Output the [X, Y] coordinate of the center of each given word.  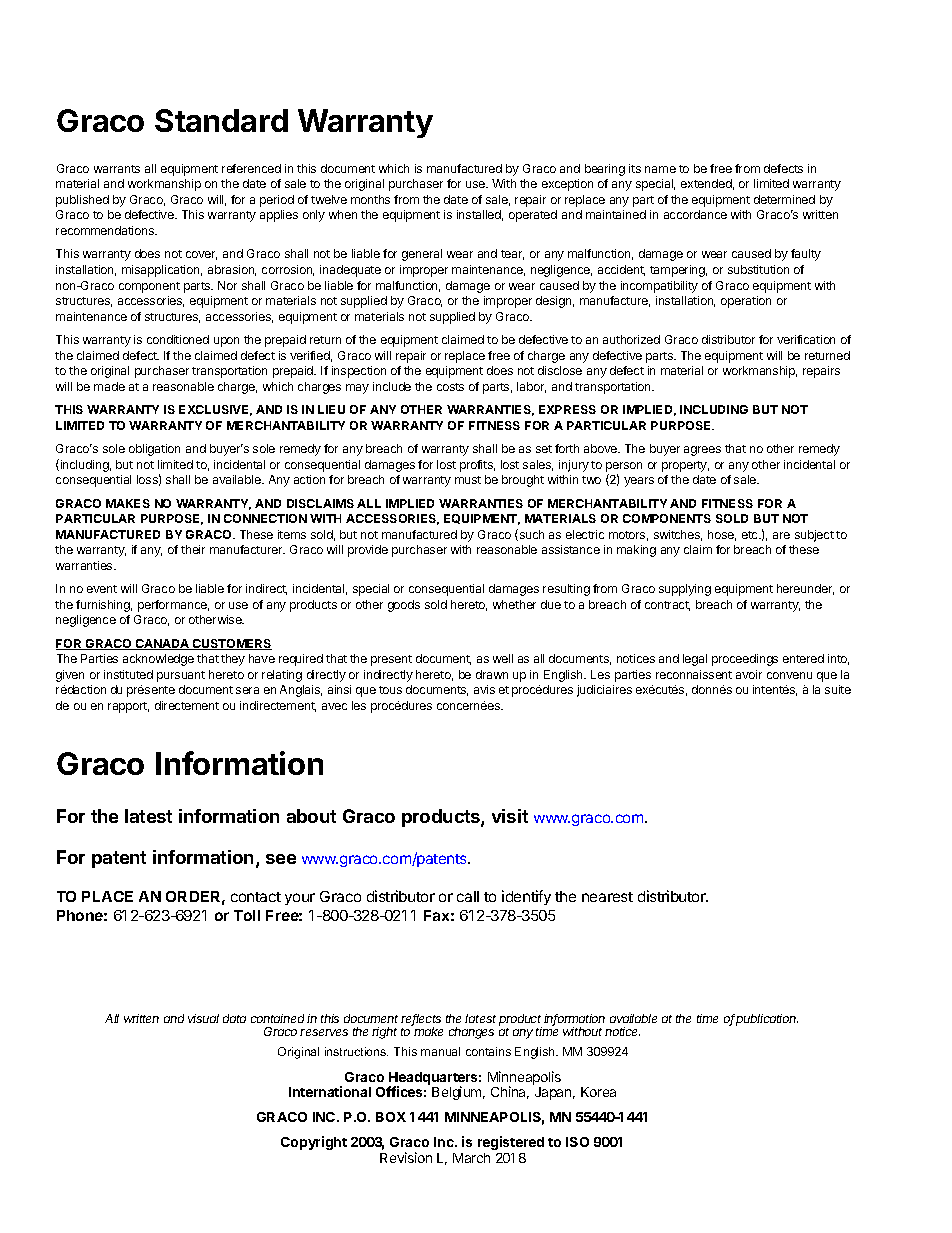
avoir [749, 674]
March [471, 1158]
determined [784, 199]
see [281, 859]
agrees [702, 451]
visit [510, 816]
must [468, 480]
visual [203, 1018]
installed [480, 215]
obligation [154, 450]
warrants [117, 169]
